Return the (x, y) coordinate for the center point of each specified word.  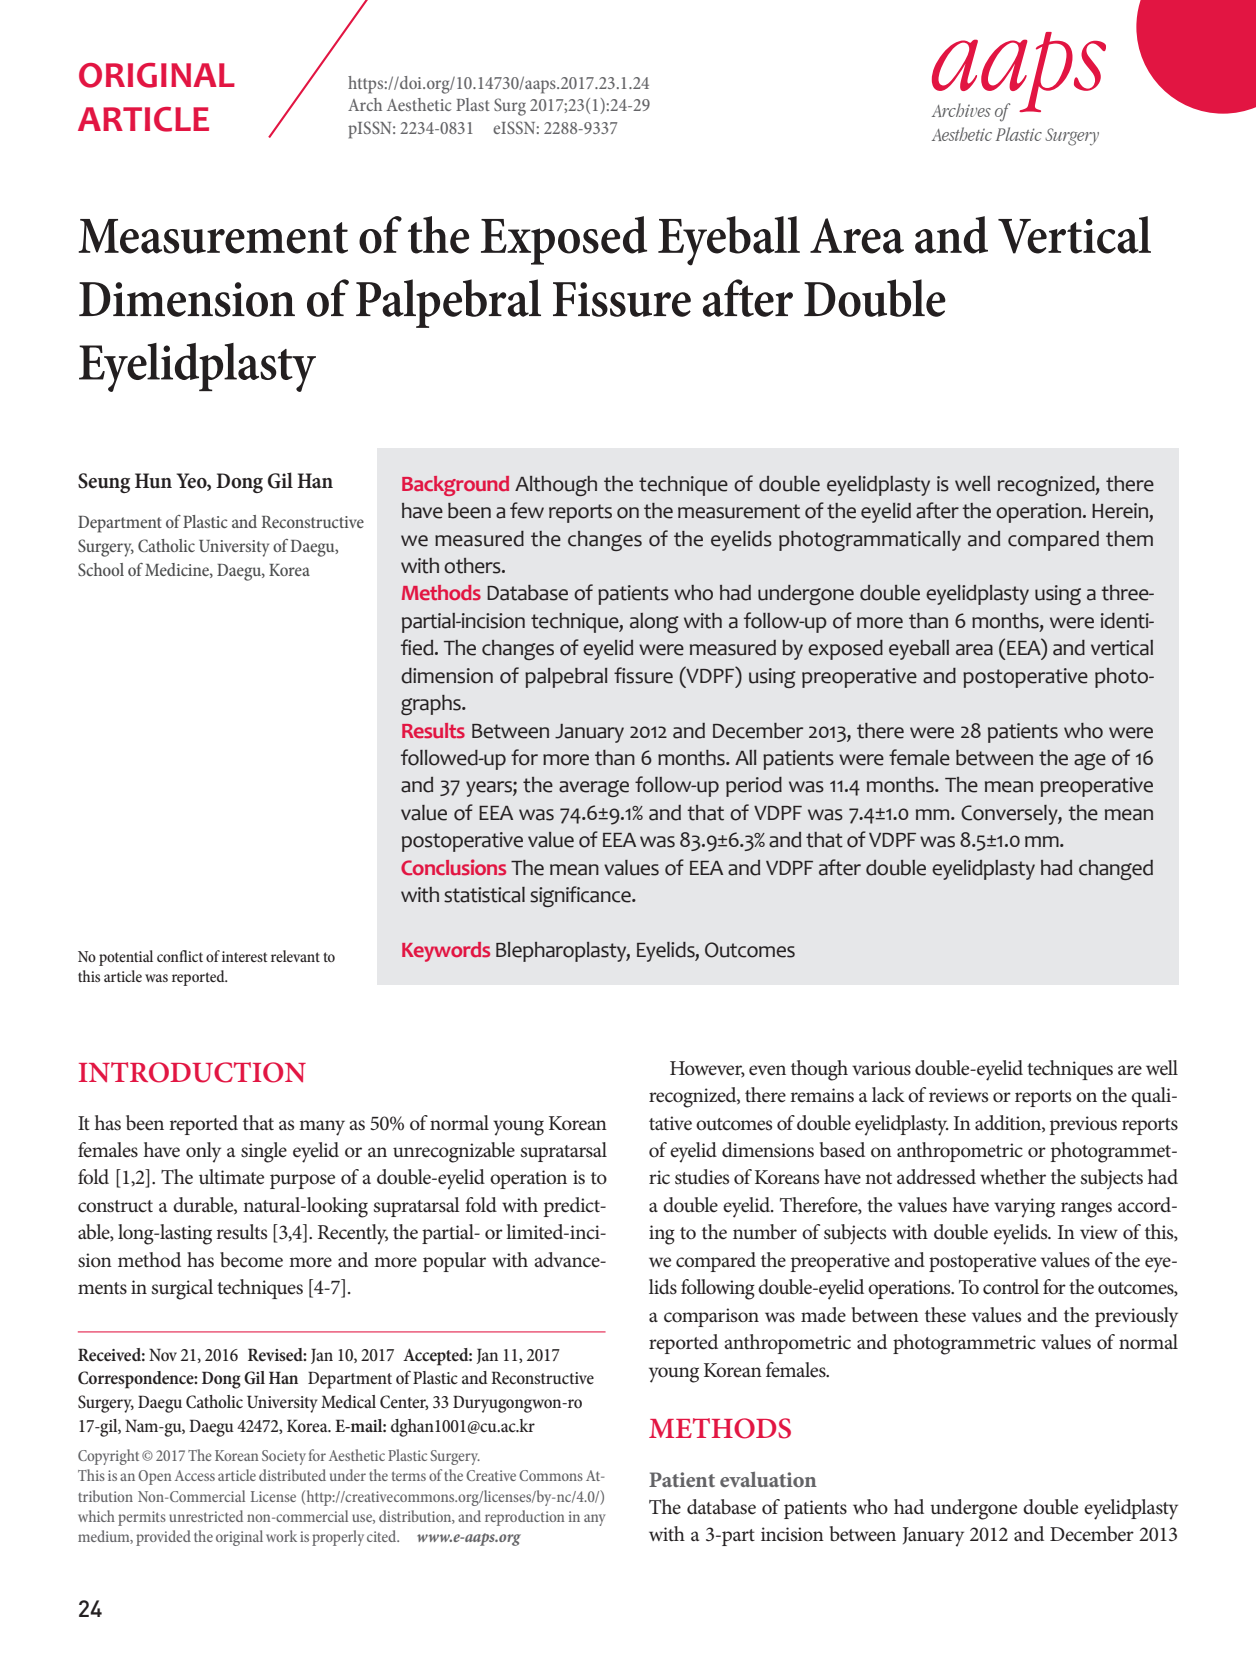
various (881, 1068)
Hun (153, 481)
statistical (484, 895)
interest (245, 956)
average (594, 788)
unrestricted (206, 1516)
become (251, 1260)
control (1011, 1287)
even (767, 1070)
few (527, 510)
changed (1116, 870)
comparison (711, 1317)
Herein (1120, 511)
